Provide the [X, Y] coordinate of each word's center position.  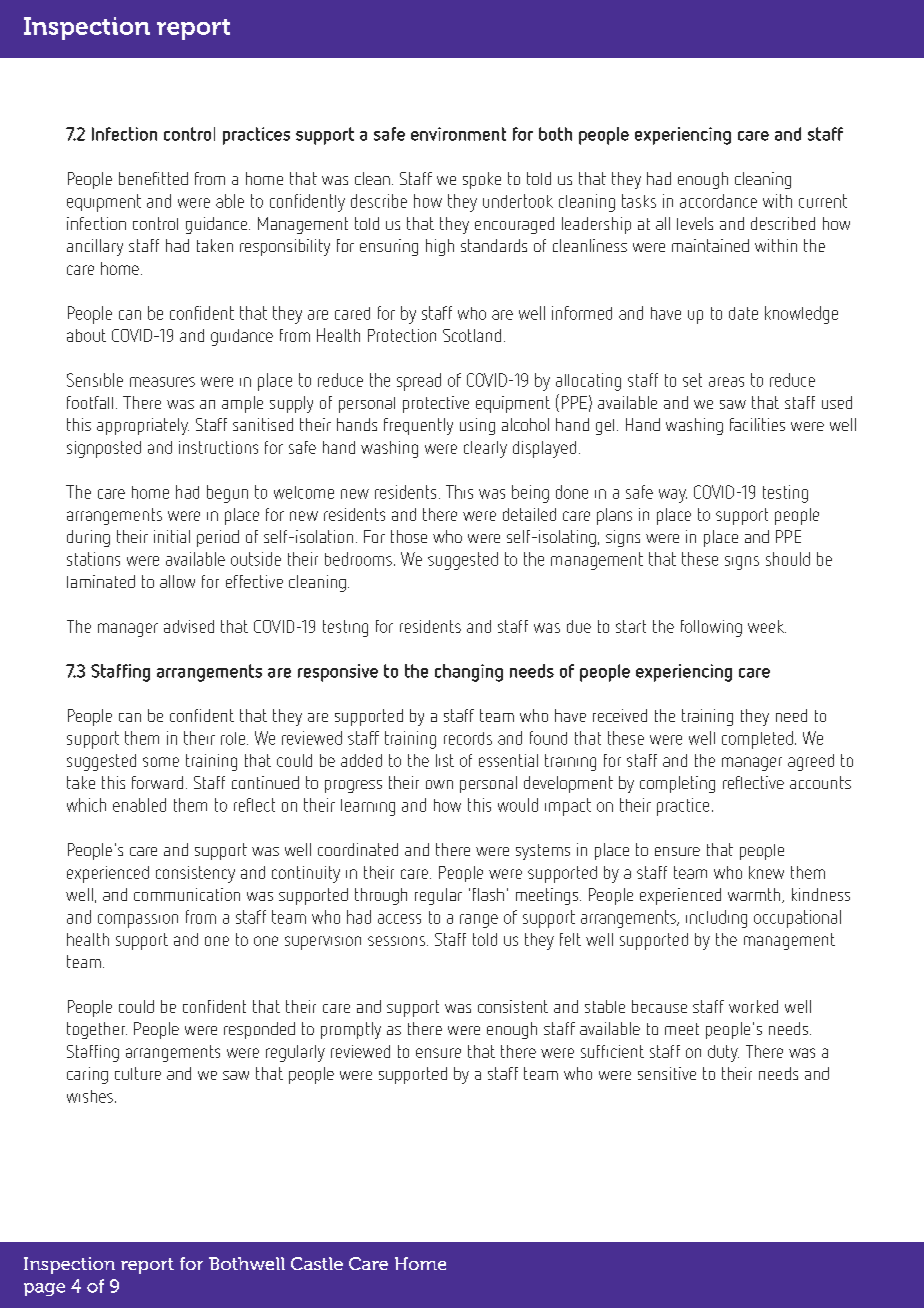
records [468, 738]
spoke [482, 180]
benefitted [153, 178]
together [97, 1030]
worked [753, 1006]
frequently [418, 426]
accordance [718, 201]
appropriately [143, 426]
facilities [757, 424]
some [161, 762]
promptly [351, 1030]
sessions [396, 941]
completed [757, 740]
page [44, 1289]
